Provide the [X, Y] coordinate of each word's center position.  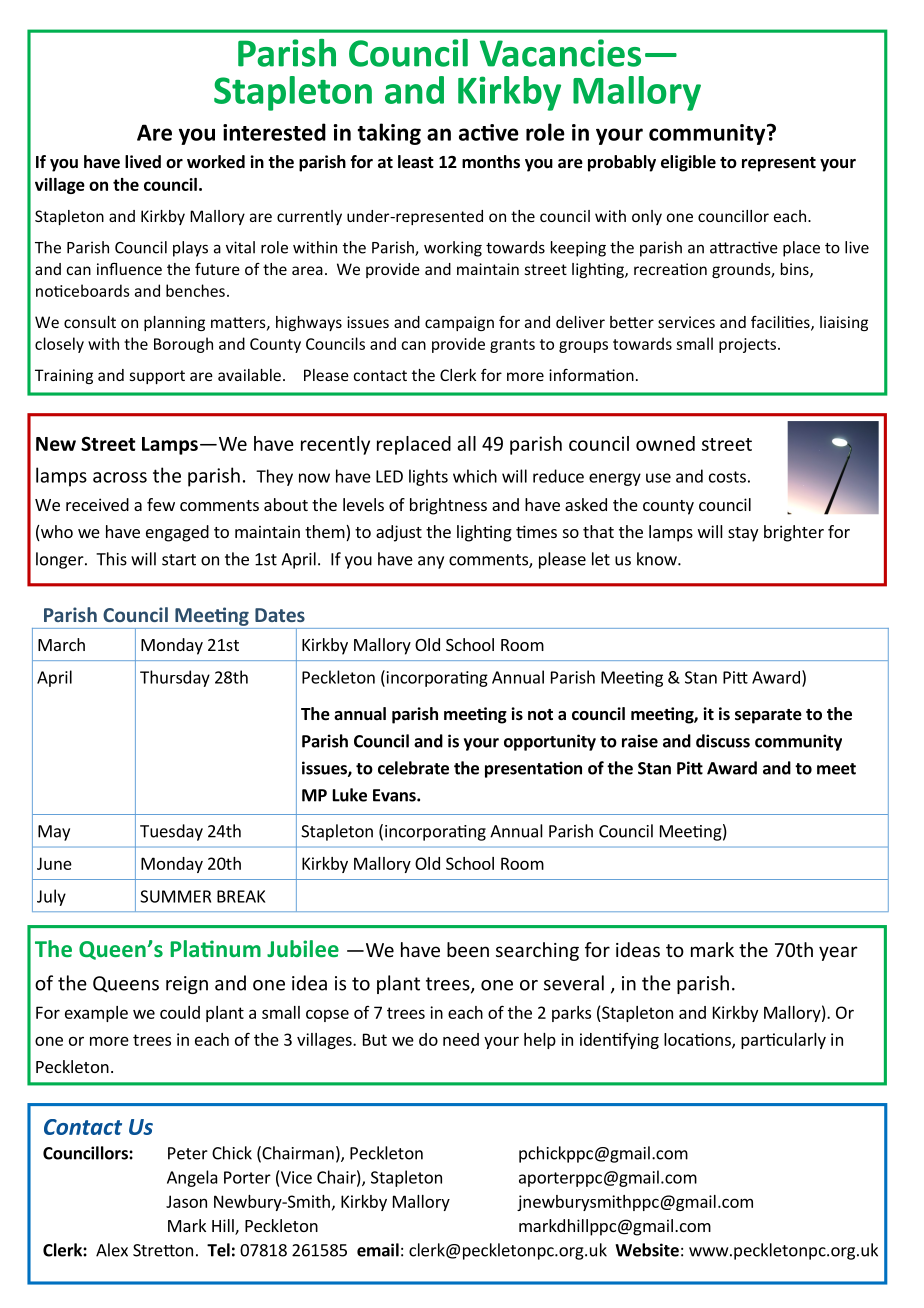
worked [216, 162]
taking [389, 134]
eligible [688, 163]
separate [768, 716]
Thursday [175, 678]
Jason [186, 1201]
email [378, 1250]
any [431, 562]
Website [647, 1250]
